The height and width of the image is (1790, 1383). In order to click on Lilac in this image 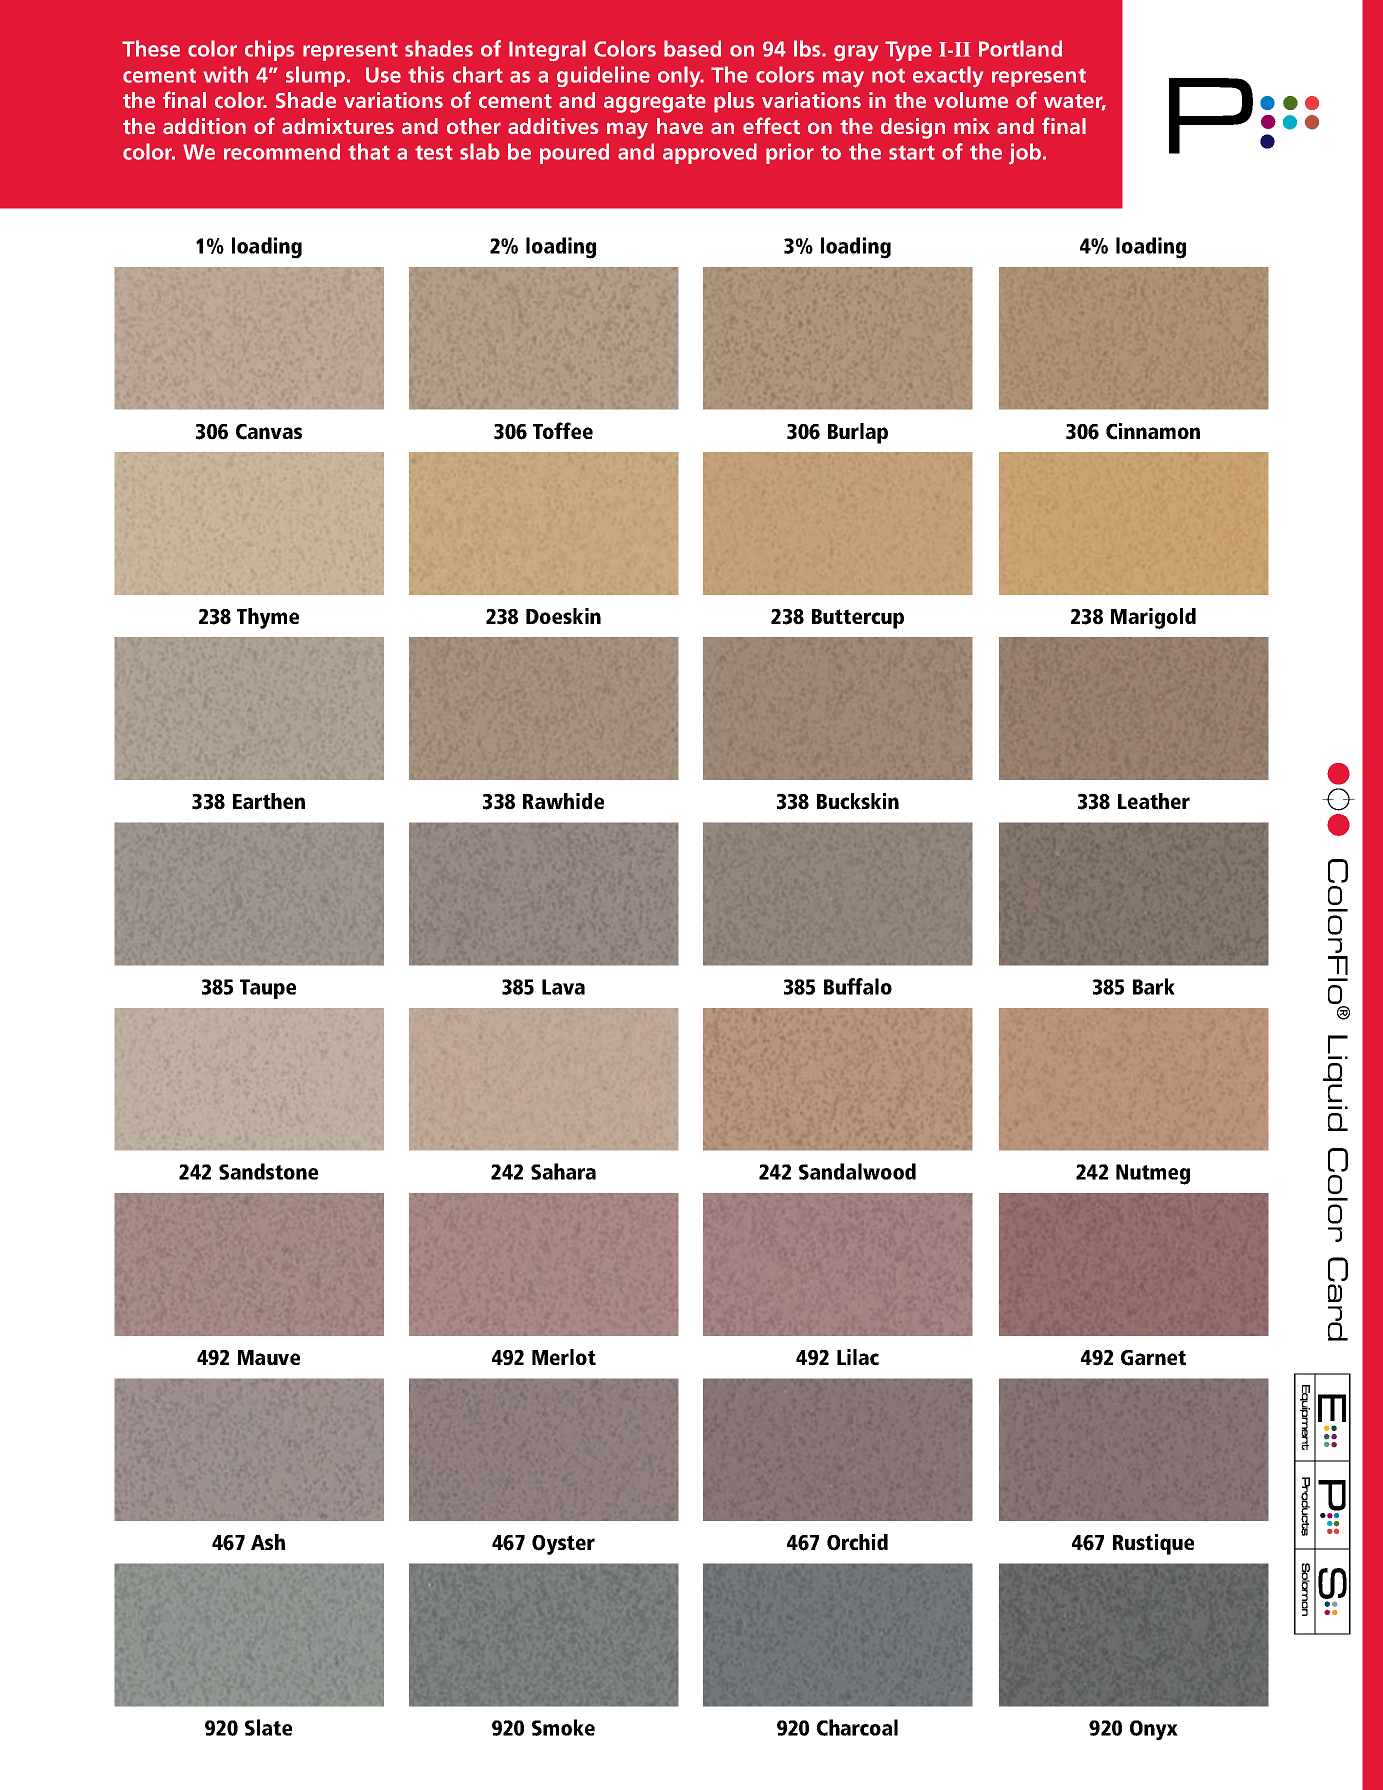, I will do `click(858, 1357)`.
